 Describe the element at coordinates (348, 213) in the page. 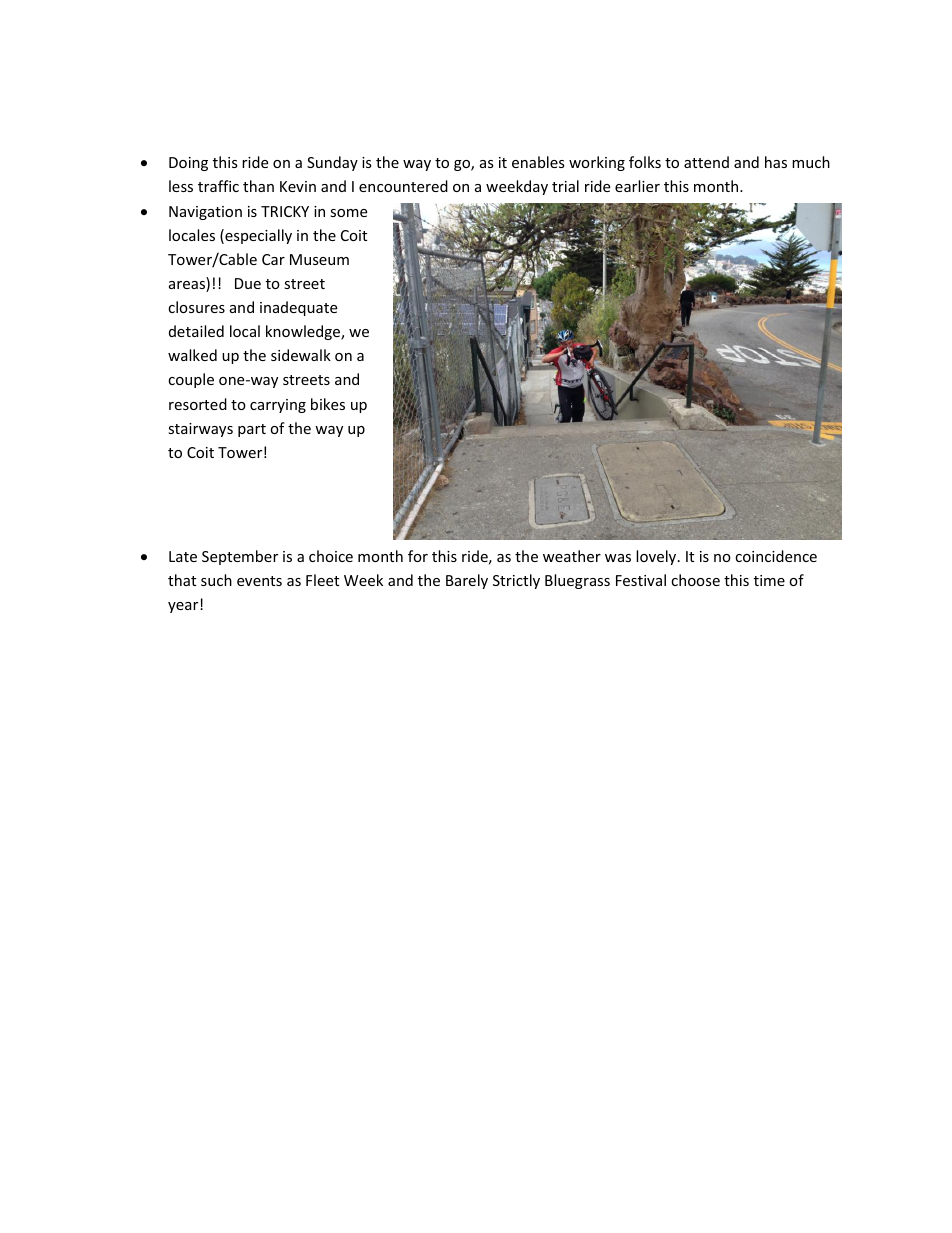

I see `some` at that location.
